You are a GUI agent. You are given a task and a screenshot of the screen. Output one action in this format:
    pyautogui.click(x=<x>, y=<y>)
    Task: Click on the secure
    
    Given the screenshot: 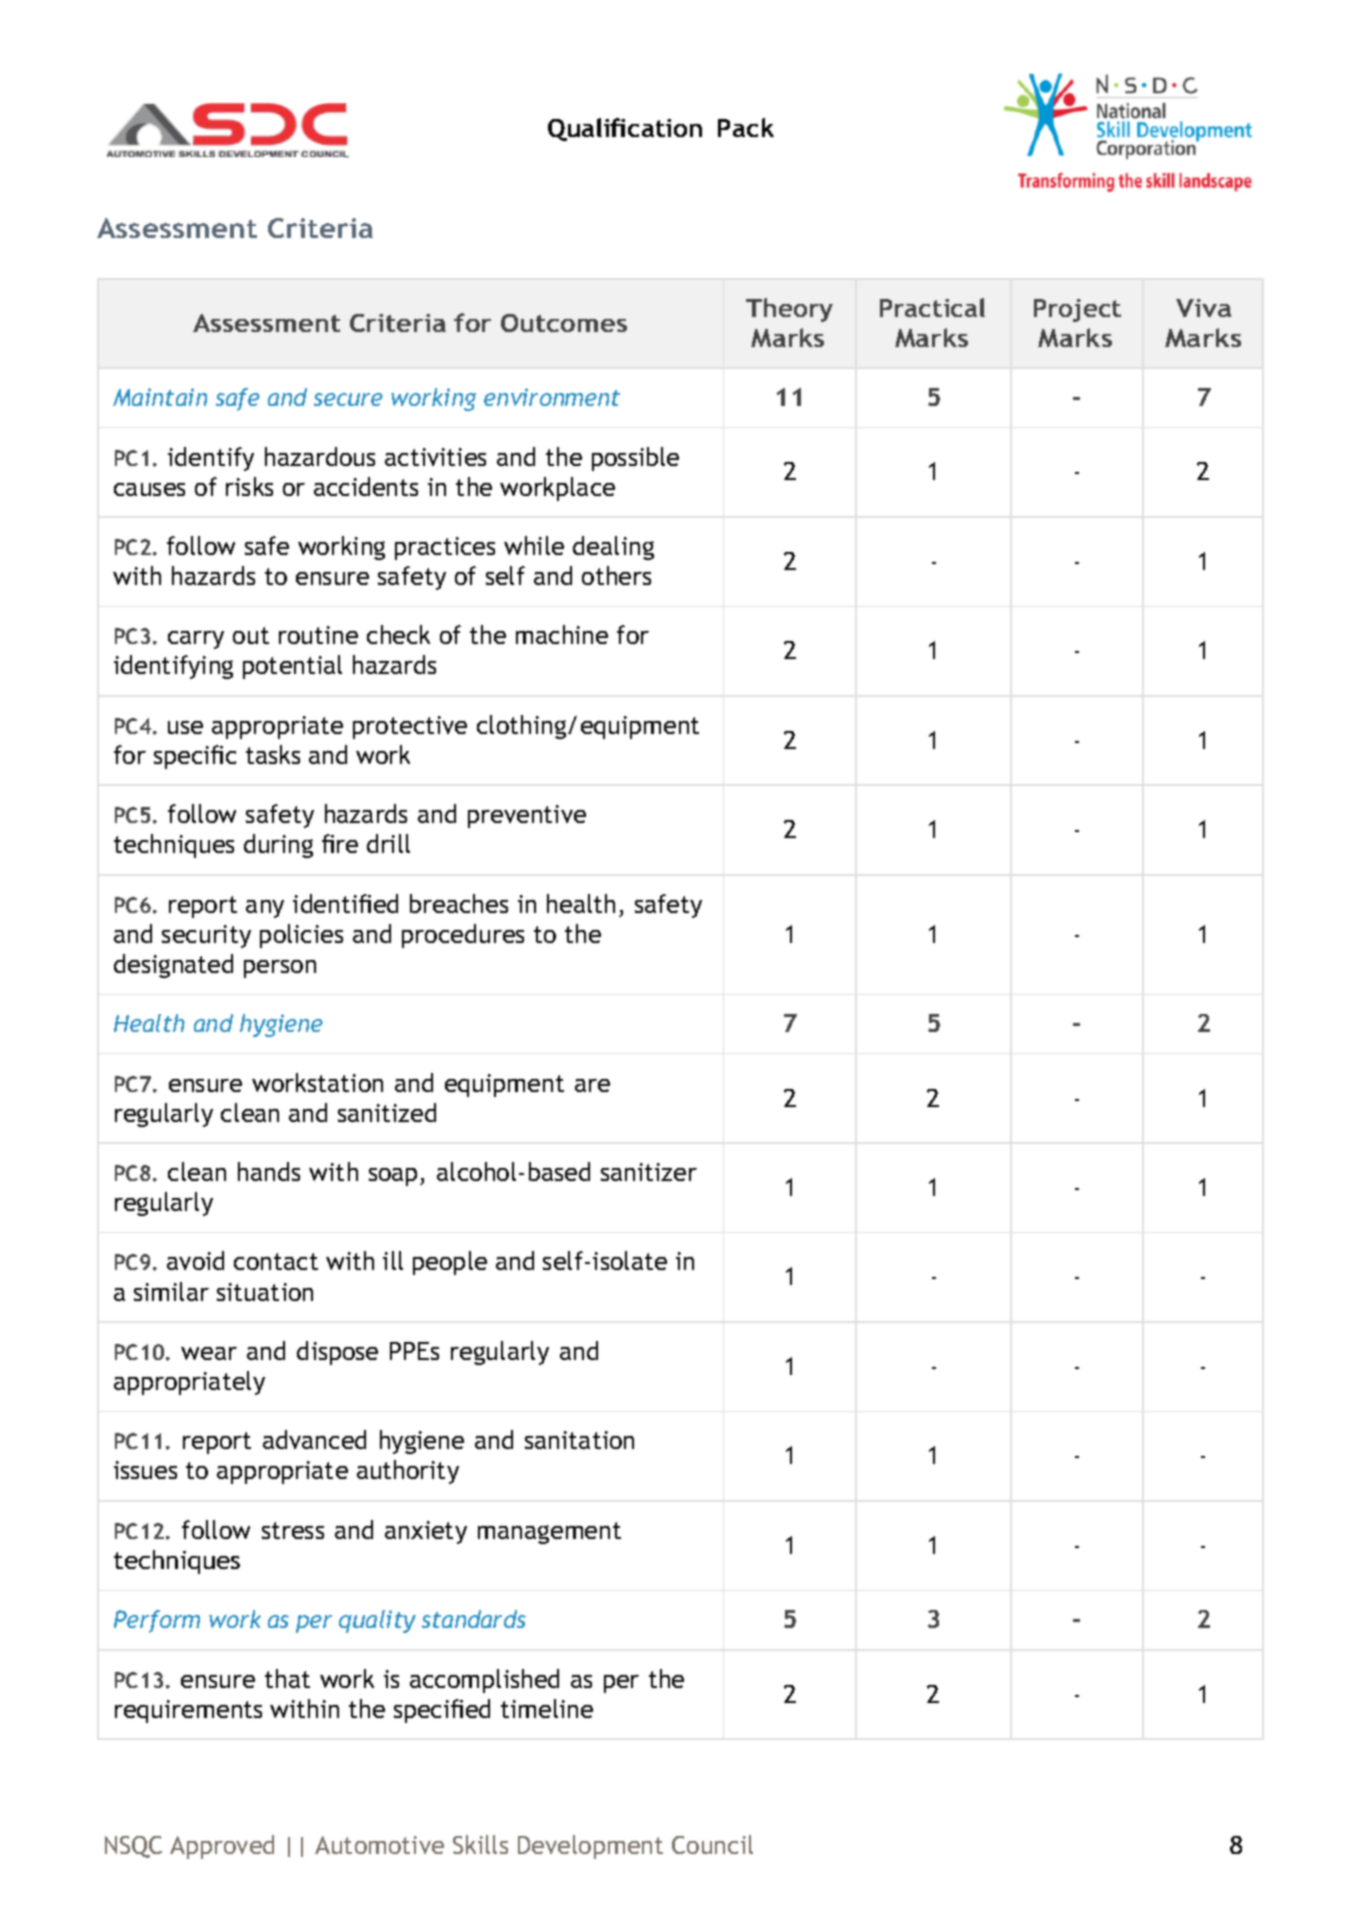 What is the action you would take?
    pyautogui.click(x=348, y=399)
